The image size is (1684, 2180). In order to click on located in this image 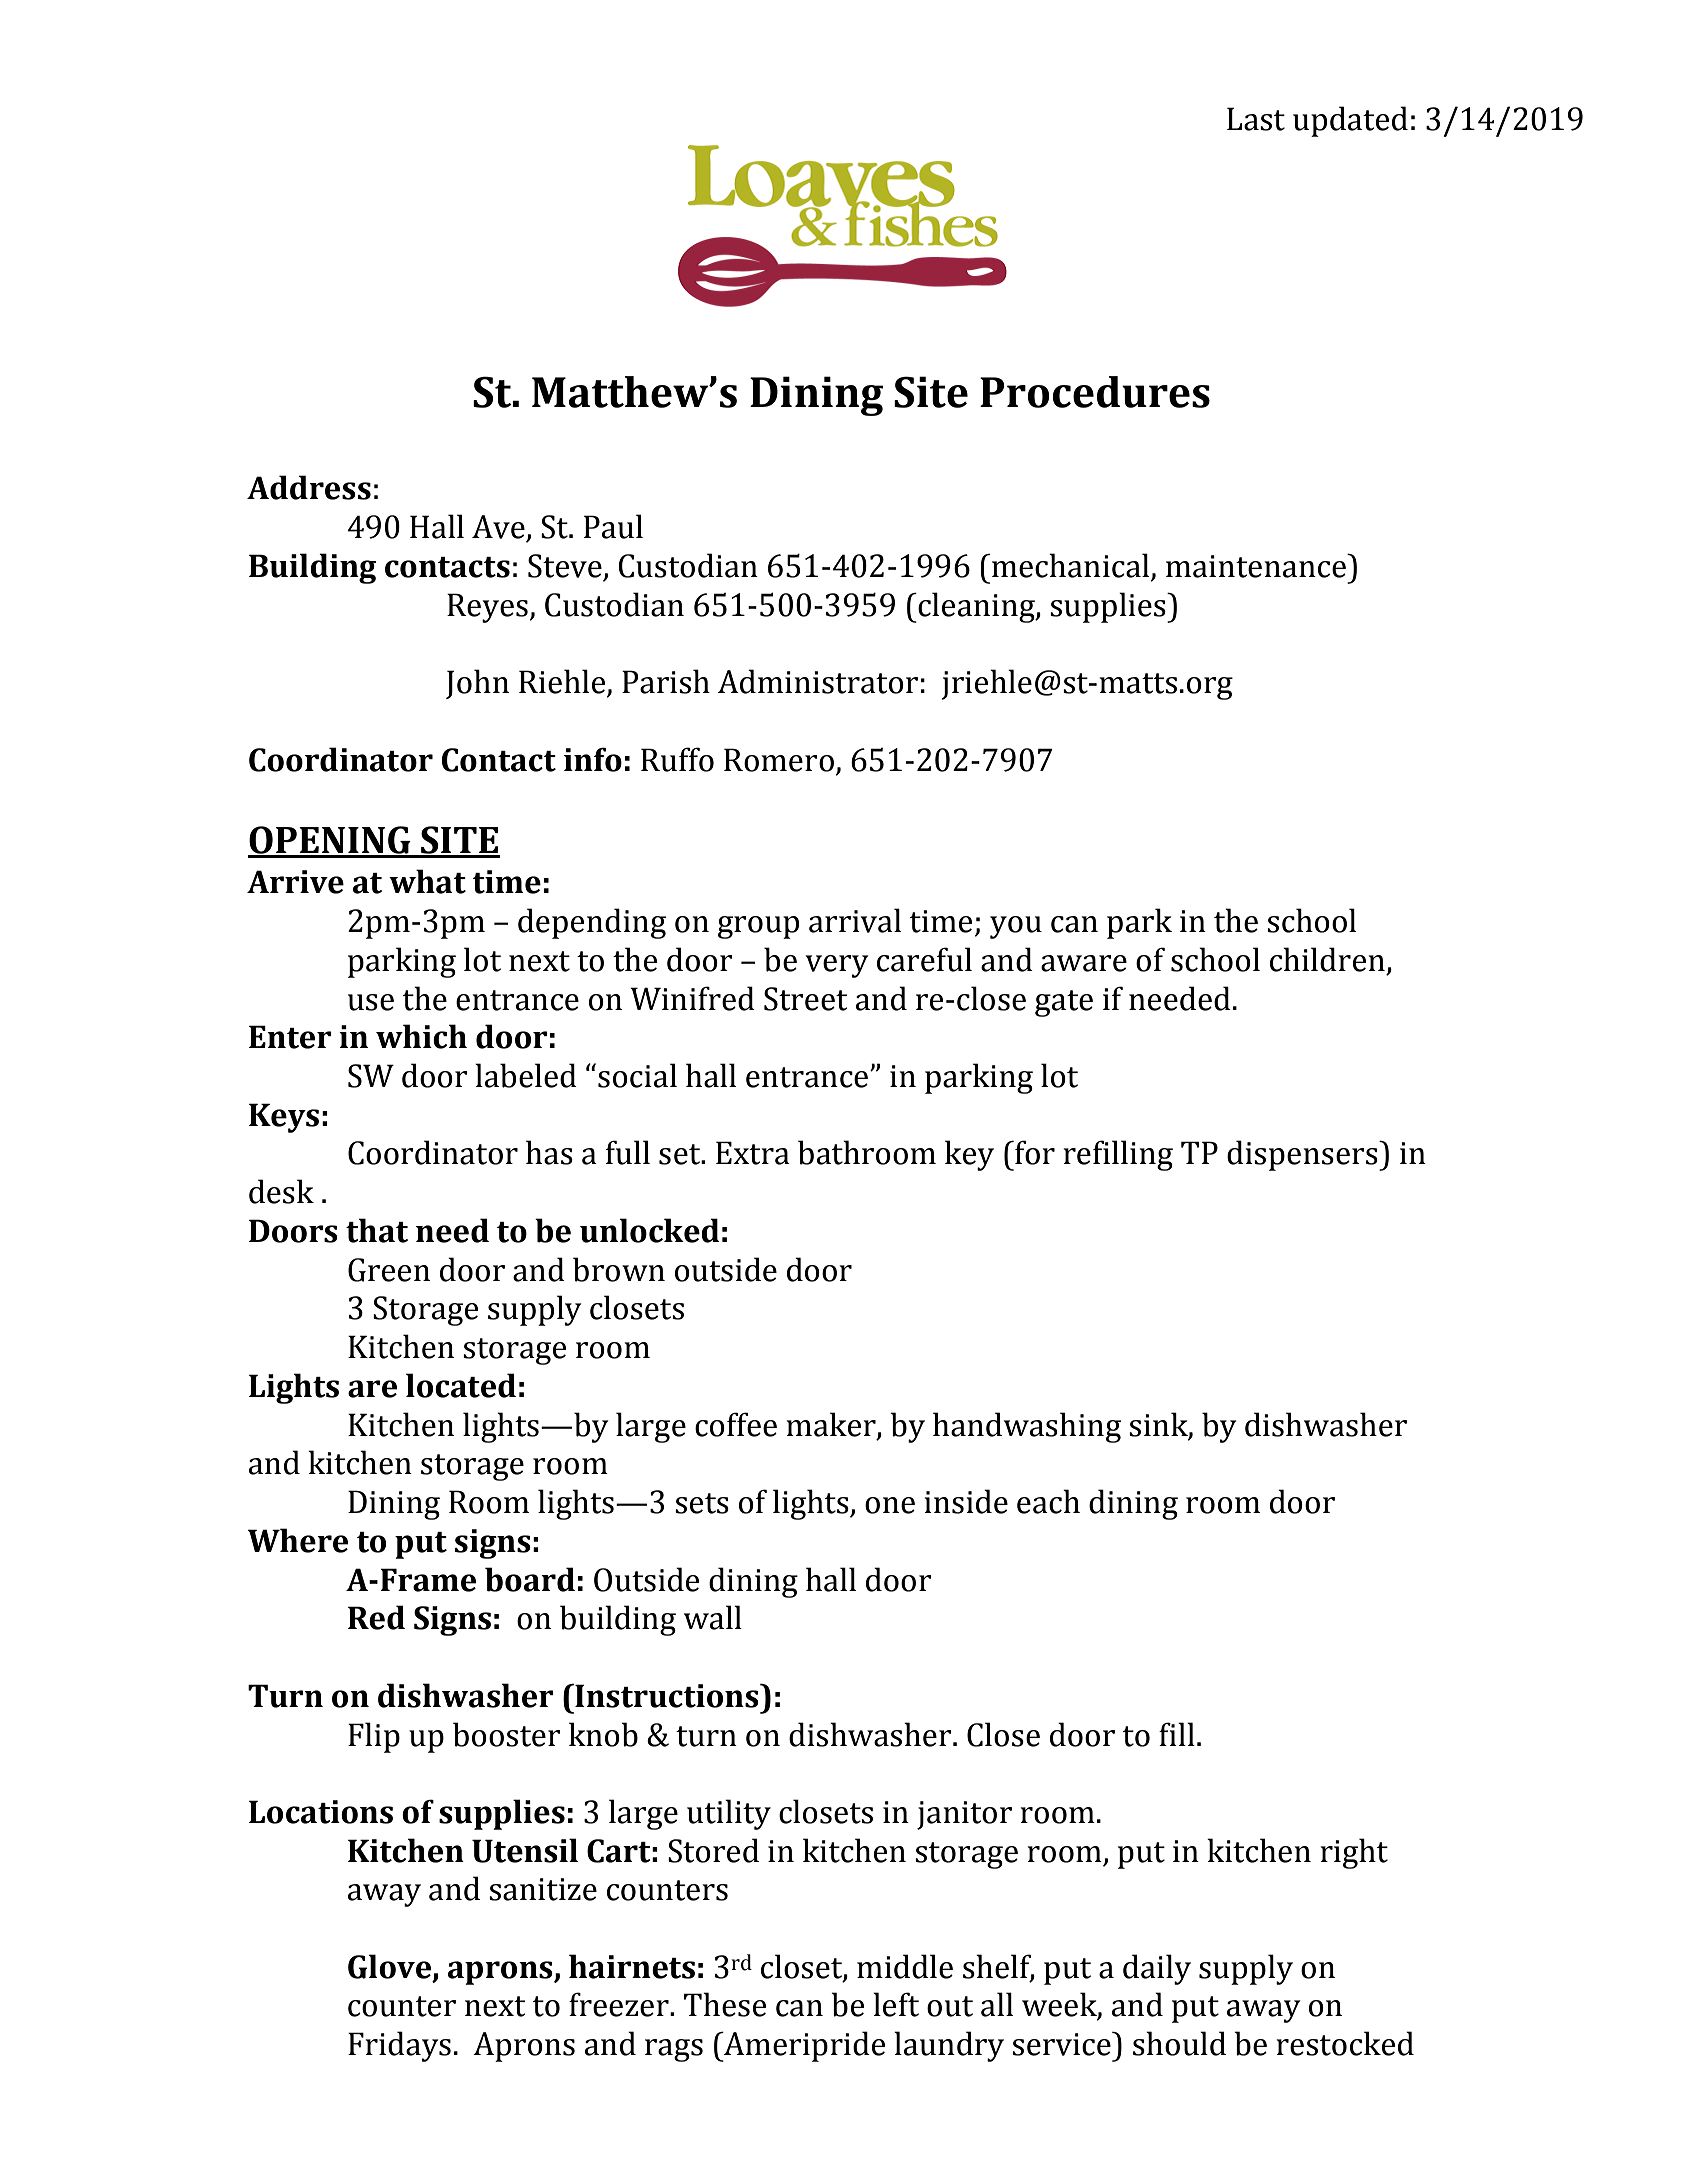, I will do `click(461, 1385)`.
